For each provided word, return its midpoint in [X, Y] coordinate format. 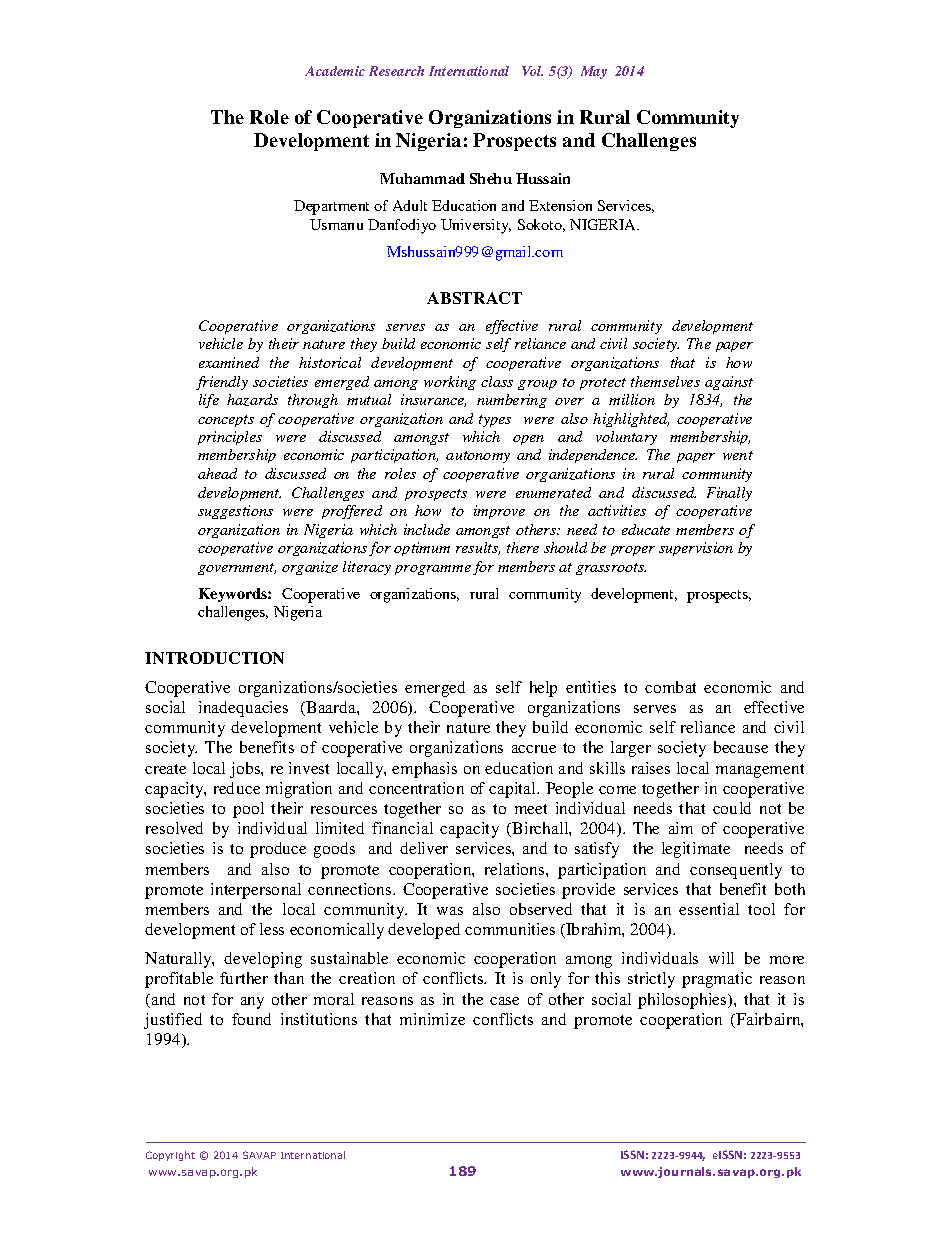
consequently [736, 871]
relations [516, 869]
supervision [696, 549]
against [729, 383]
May [594, 72]
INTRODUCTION [214, 658]
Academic [335, 71]
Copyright [170, 1156]
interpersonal [256, 891]
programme [433, 570]
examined [229, 362]
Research [396, 71]
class [497, 381]
